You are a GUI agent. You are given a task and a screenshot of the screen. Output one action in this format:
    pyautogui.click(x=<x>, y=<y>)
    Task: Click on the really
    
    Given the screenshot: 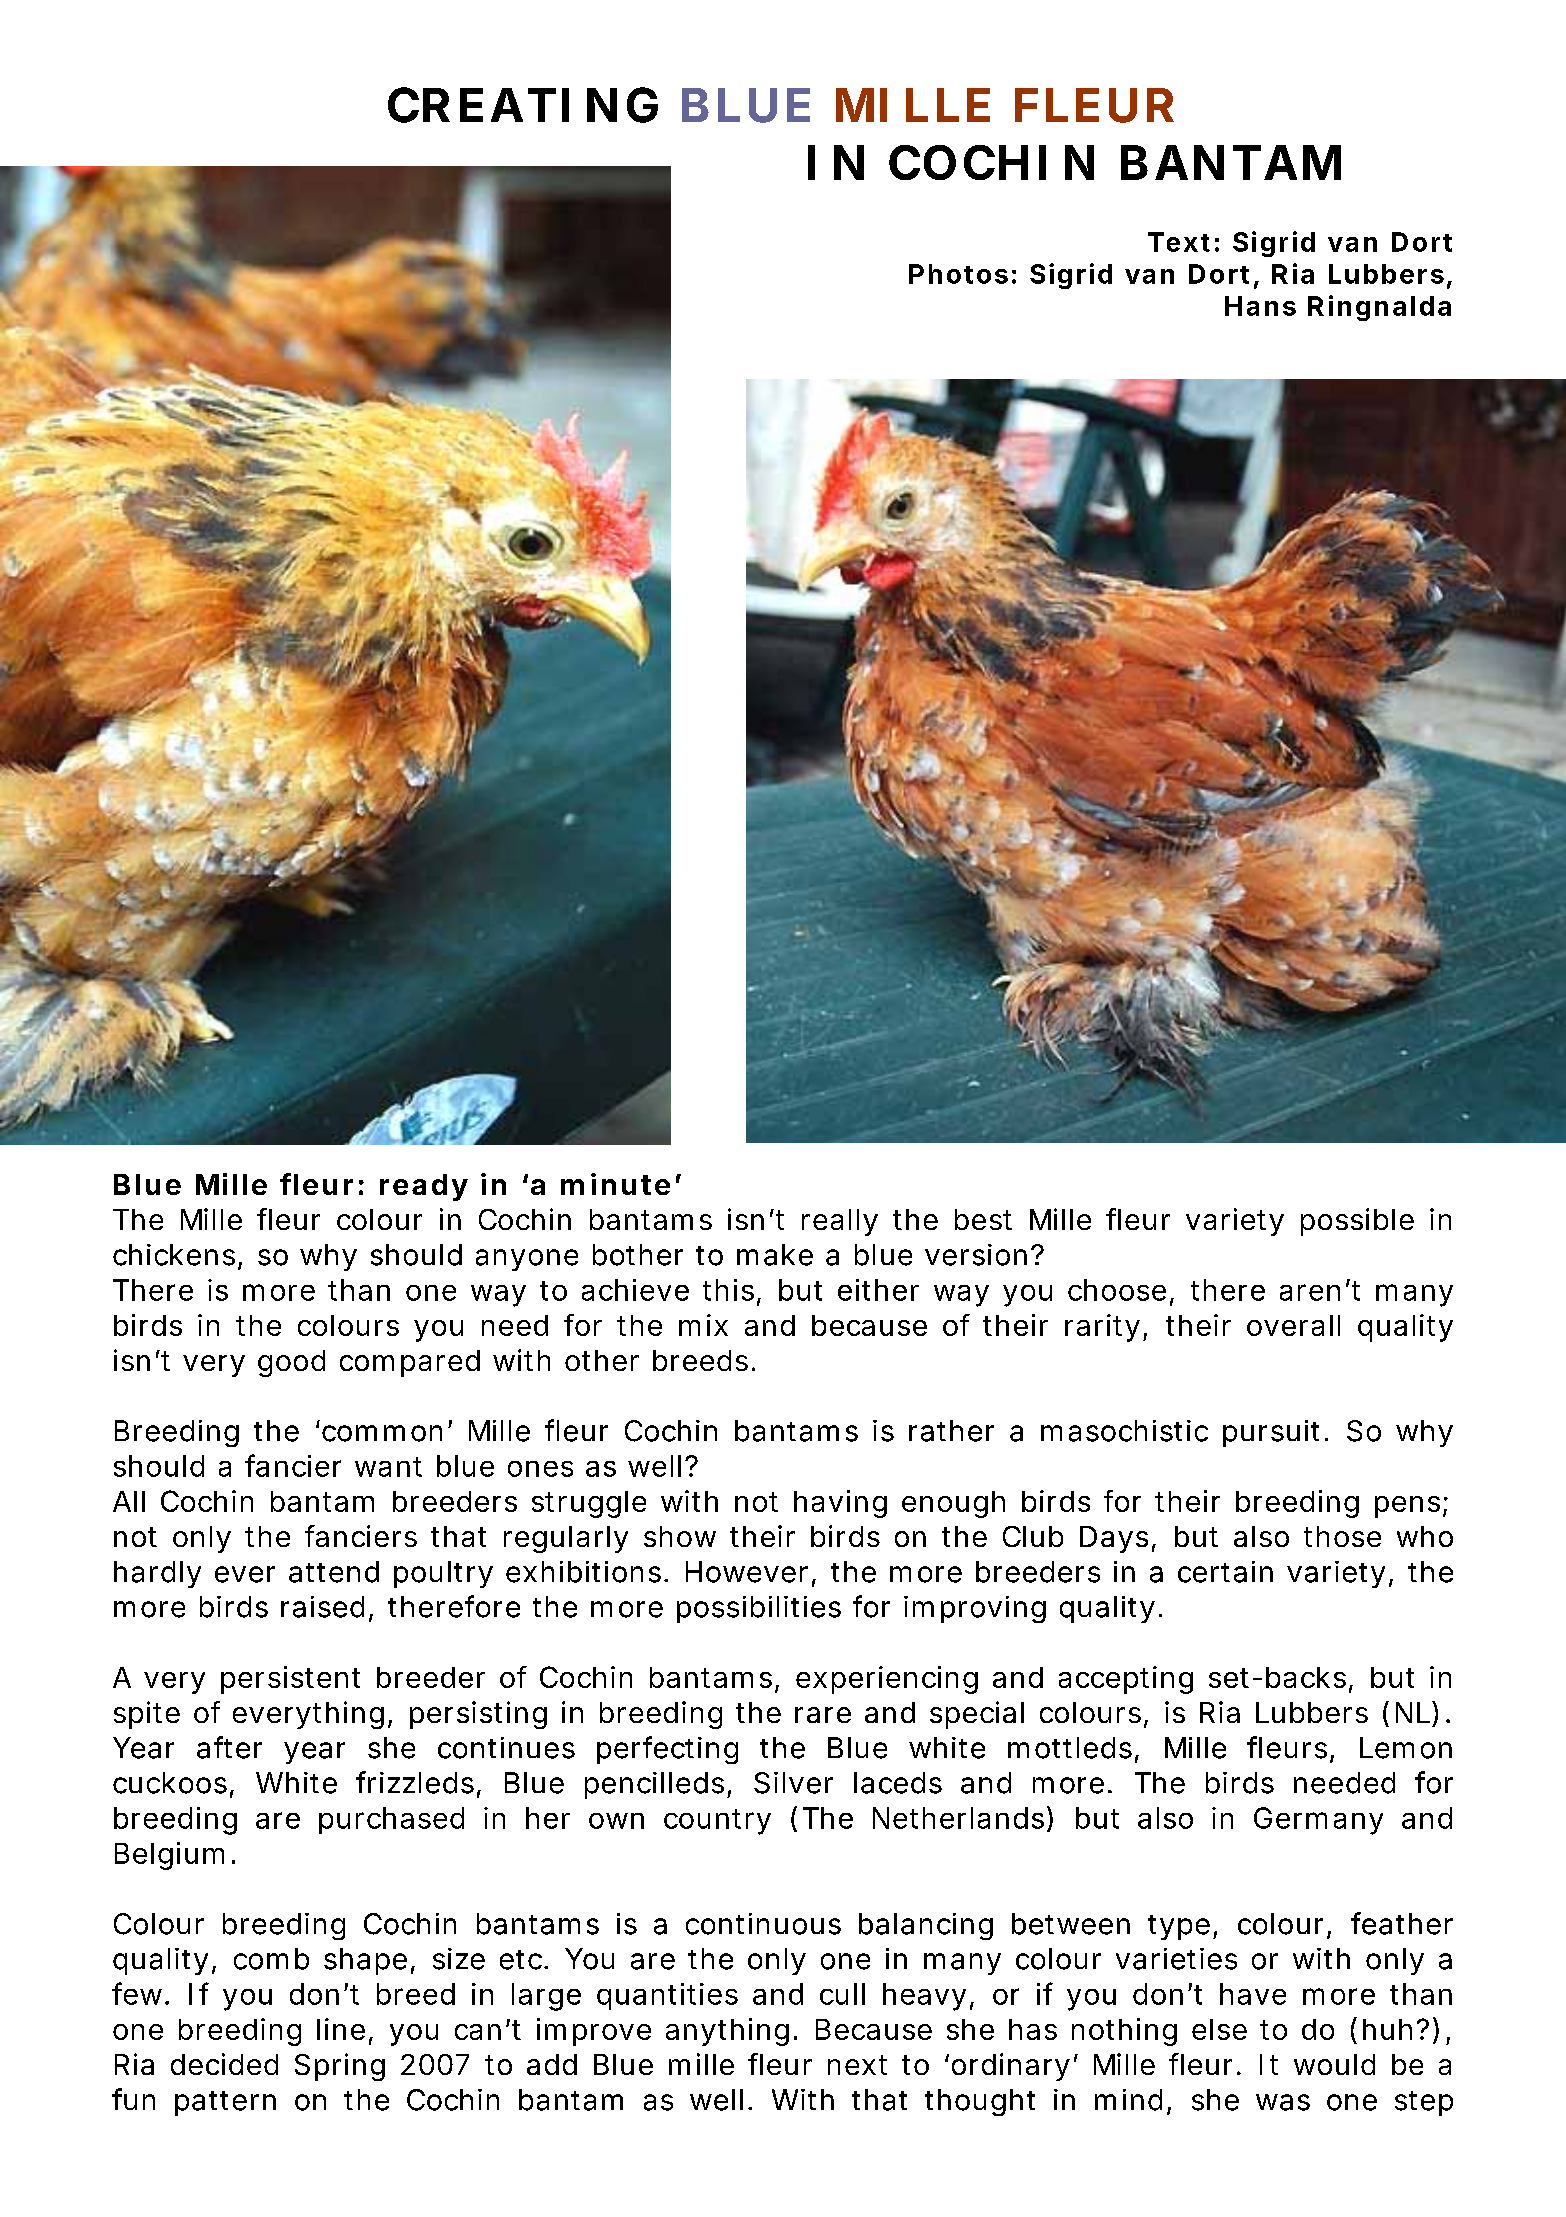 What is the action you would take?
    pyautogui.click(x=840, y=1222)
